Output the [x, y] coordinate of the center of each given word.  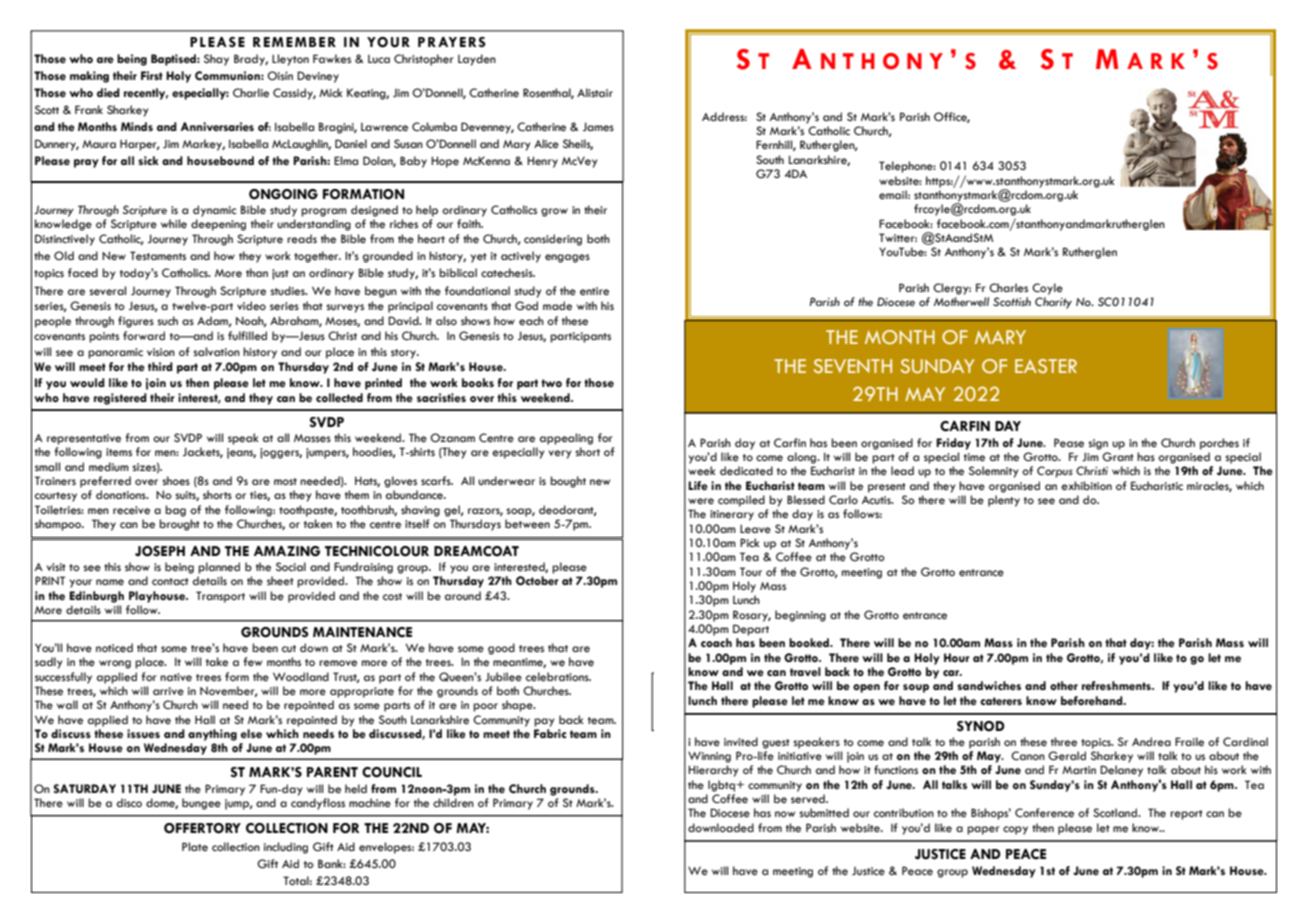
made [557, 305]
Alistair [595, 92]
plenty [1004, 501]
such [168, 321]
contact [170, 581]
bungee [201, 804]
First [152, 75]
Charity [1053, 303]
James [598, 126]
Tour [751, 571]
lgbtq [723, 786]
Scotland [1116, 812]
